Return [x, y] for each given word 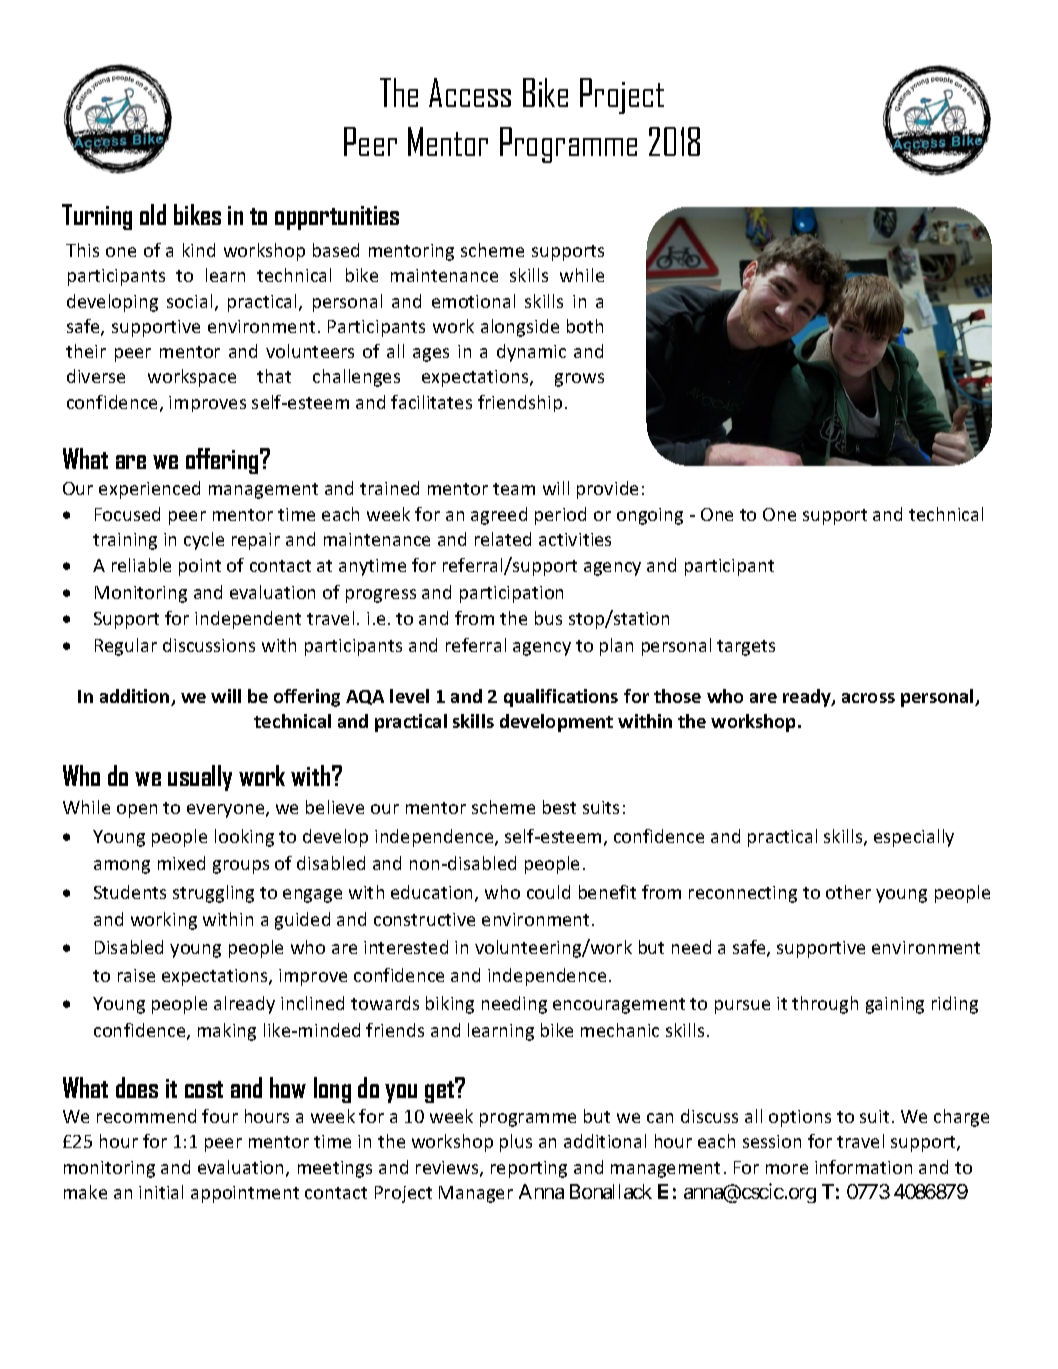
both [585, 326]
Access [470, 92]
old [153, 214]
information [863, 1167]
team [514, 489]
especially [914, 838]
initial [161, 1192]
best [559, 807]
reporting [529, 1169]
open [137, 811]
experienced [149, 490]
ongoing [650, 516]
